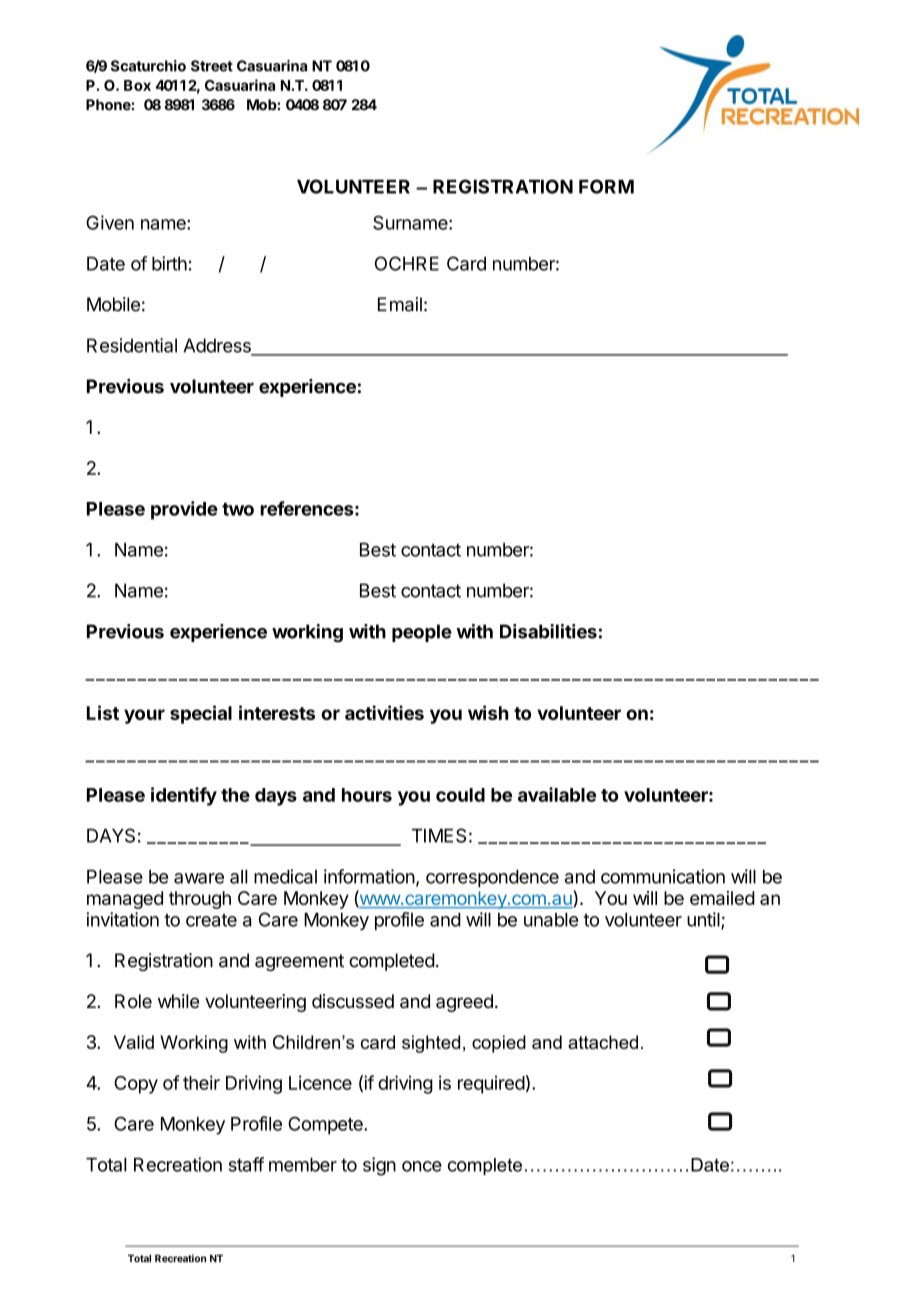 The image size is (924, 1308). What do you see at coordinates (137, 85) in the document?
I see `Box` at bounding box center [137, 85].
